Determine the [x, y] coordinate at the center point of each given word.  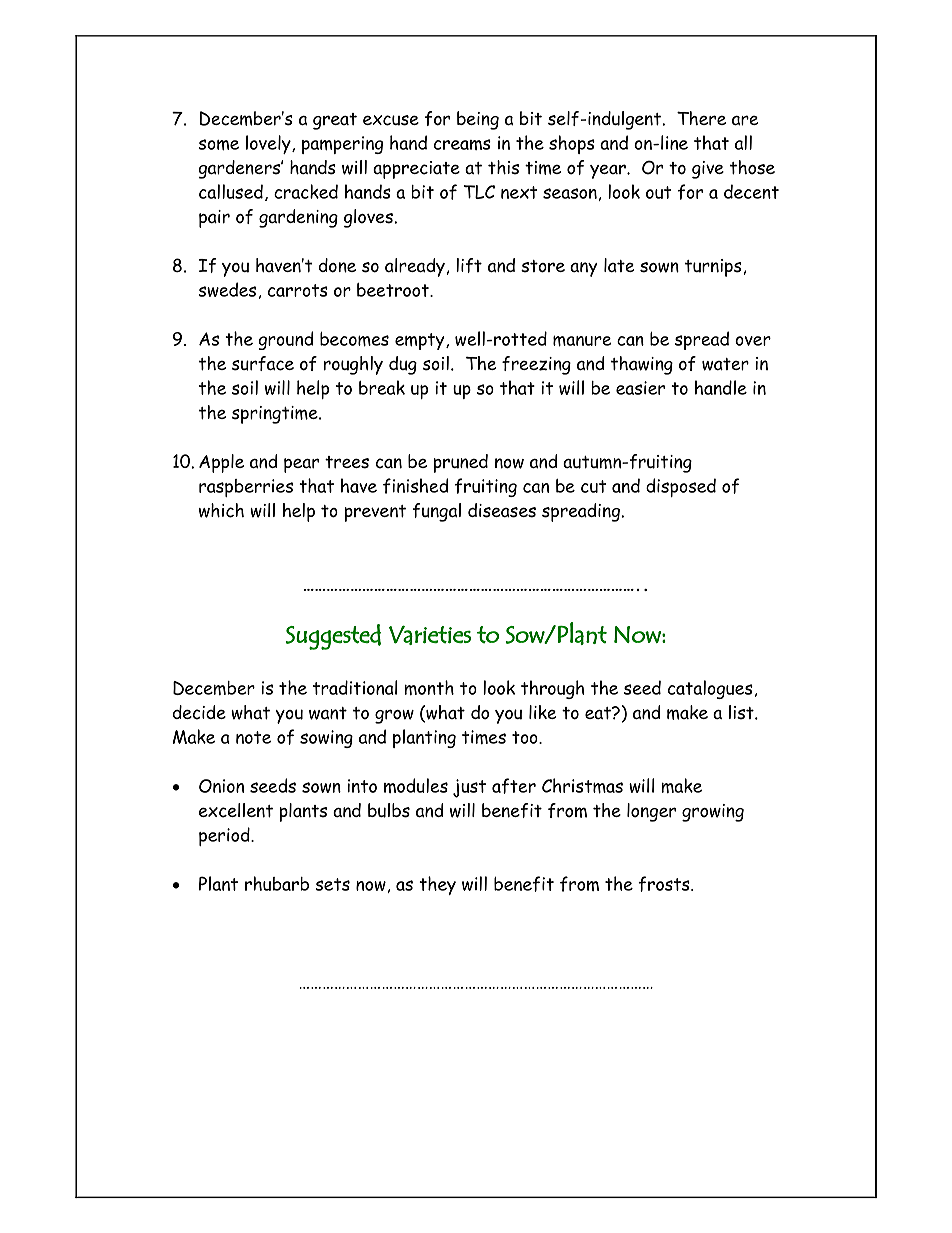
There [701, 118]
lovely [269, 144]
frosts [665, 884]
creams [462, 144]
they [437, 885]
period [225, 836]
